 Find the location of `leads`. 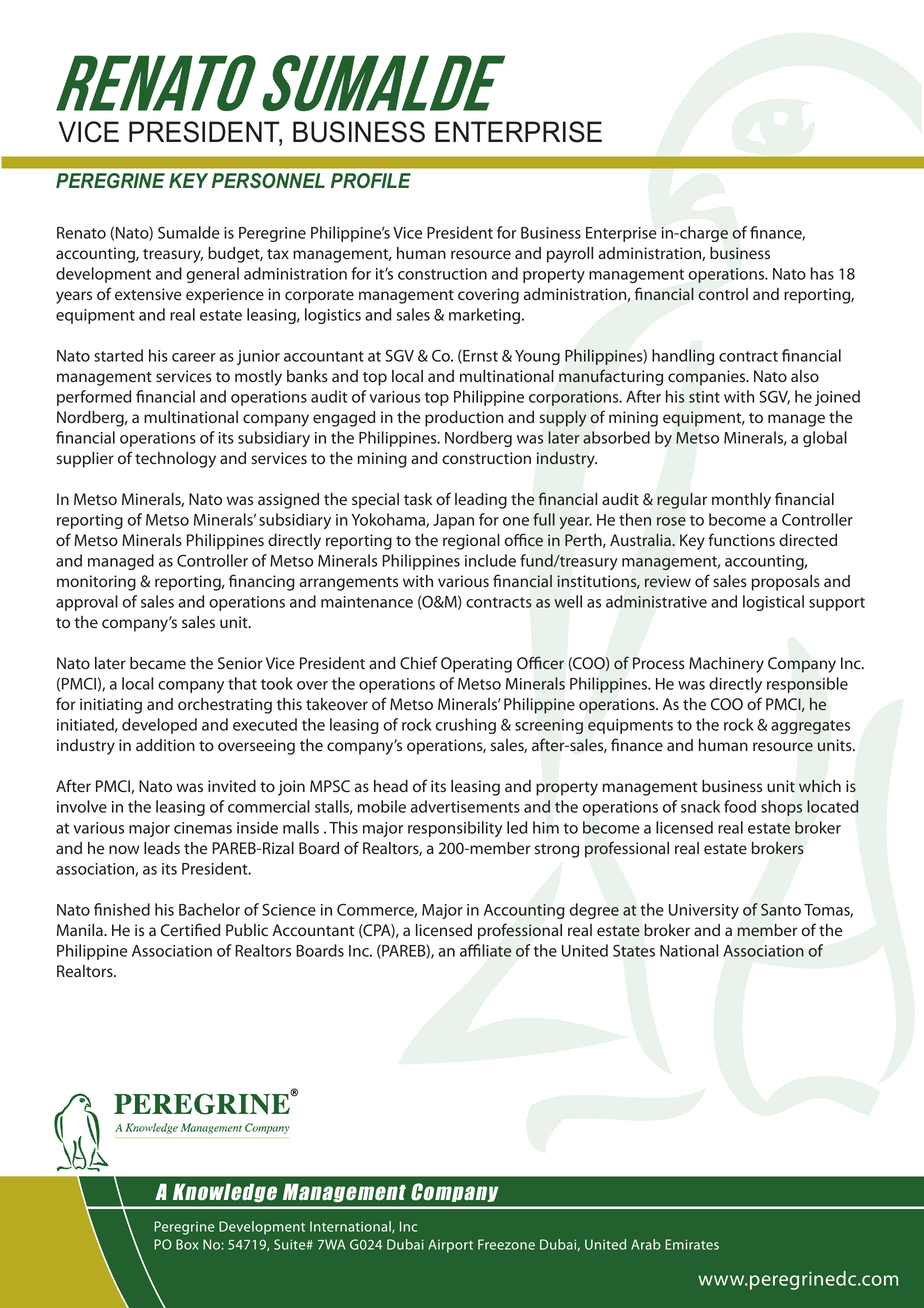

leads is located at coordinates (162, 848).
